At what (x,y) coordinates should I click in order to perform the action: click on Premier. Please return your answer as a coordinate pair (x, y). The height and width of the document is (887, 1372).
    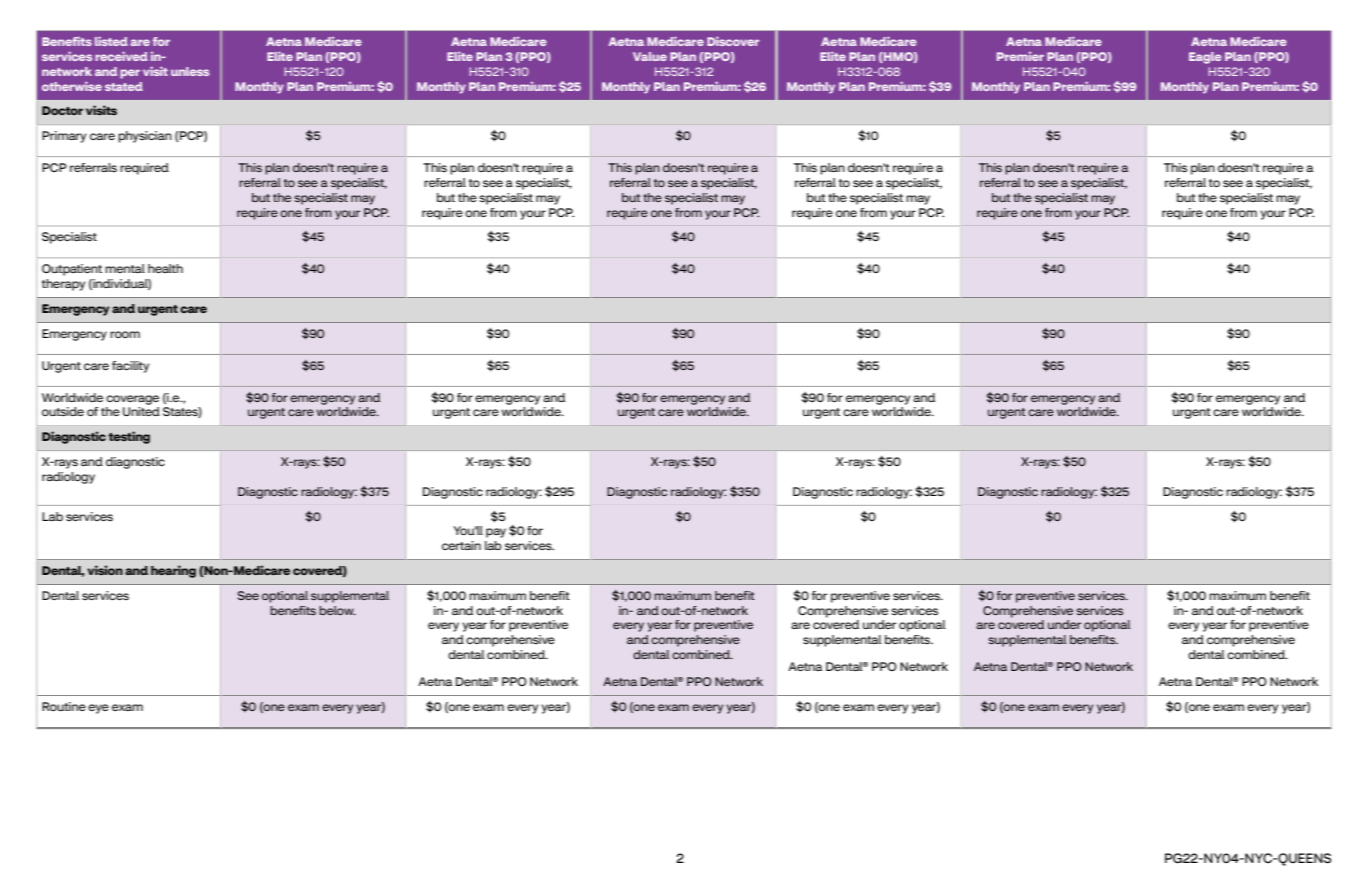
    Looking at the image, I should click on (1020, 56).
